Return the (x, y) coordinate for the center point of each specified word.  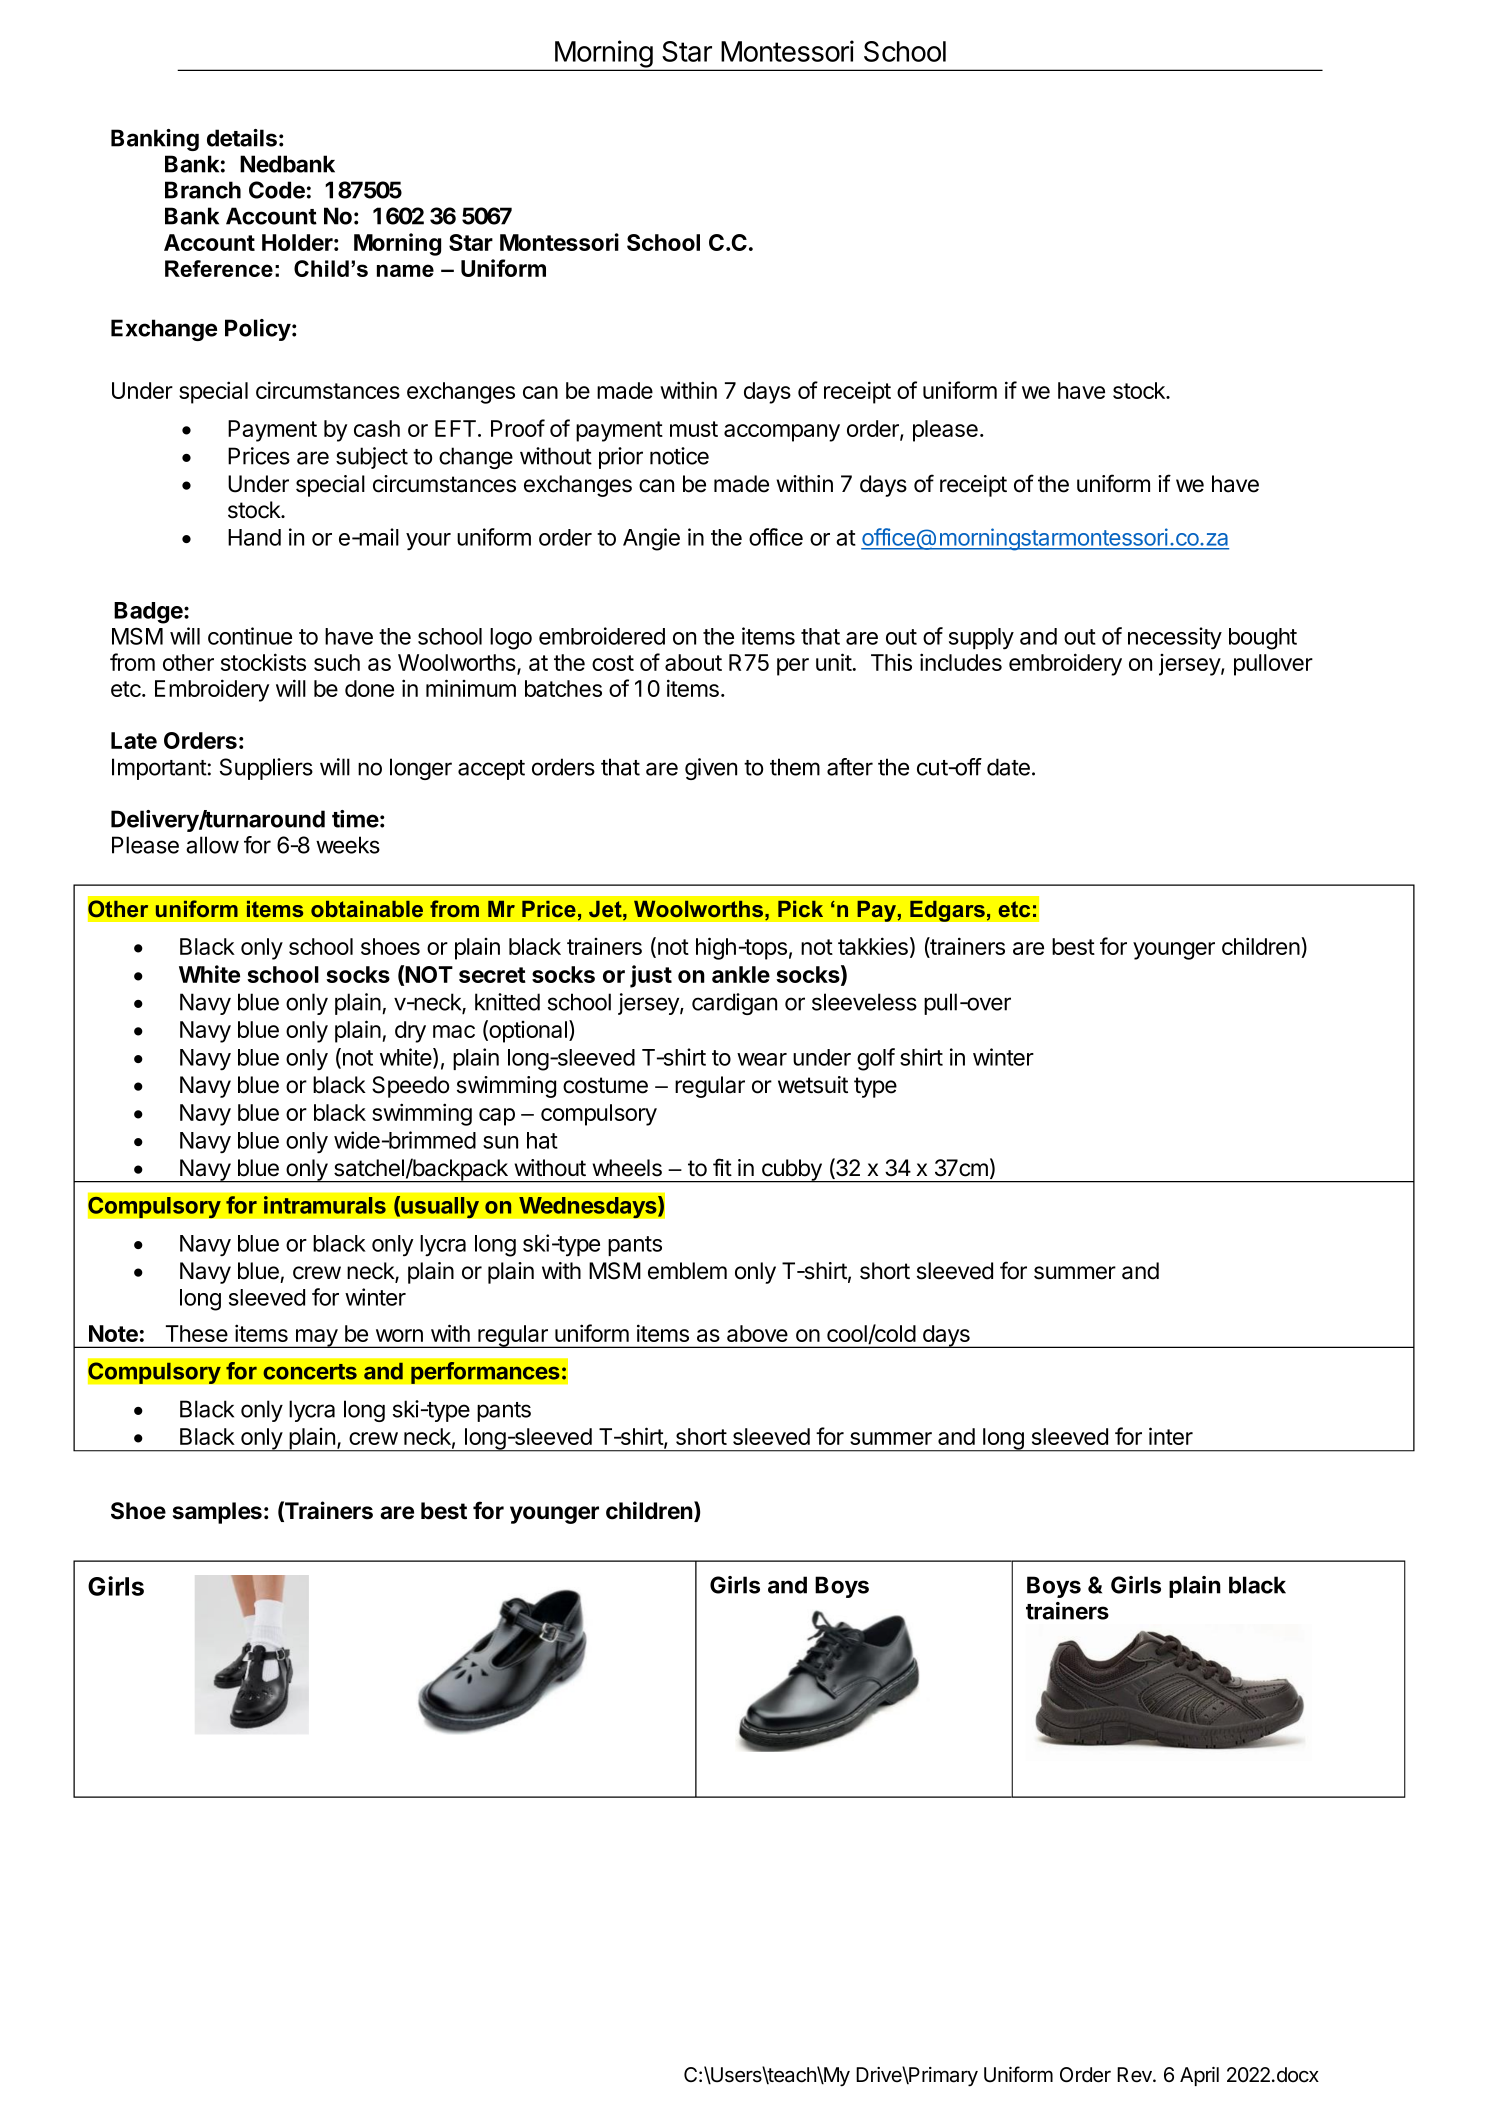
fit (722, 1167)
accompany (782, 433)
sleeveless (864, 1002)
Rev (1135, 2075)
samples (217, 1513)
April (1199, 2076)
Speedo (410, 1087)
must (694, 429)
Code (277, 190)
